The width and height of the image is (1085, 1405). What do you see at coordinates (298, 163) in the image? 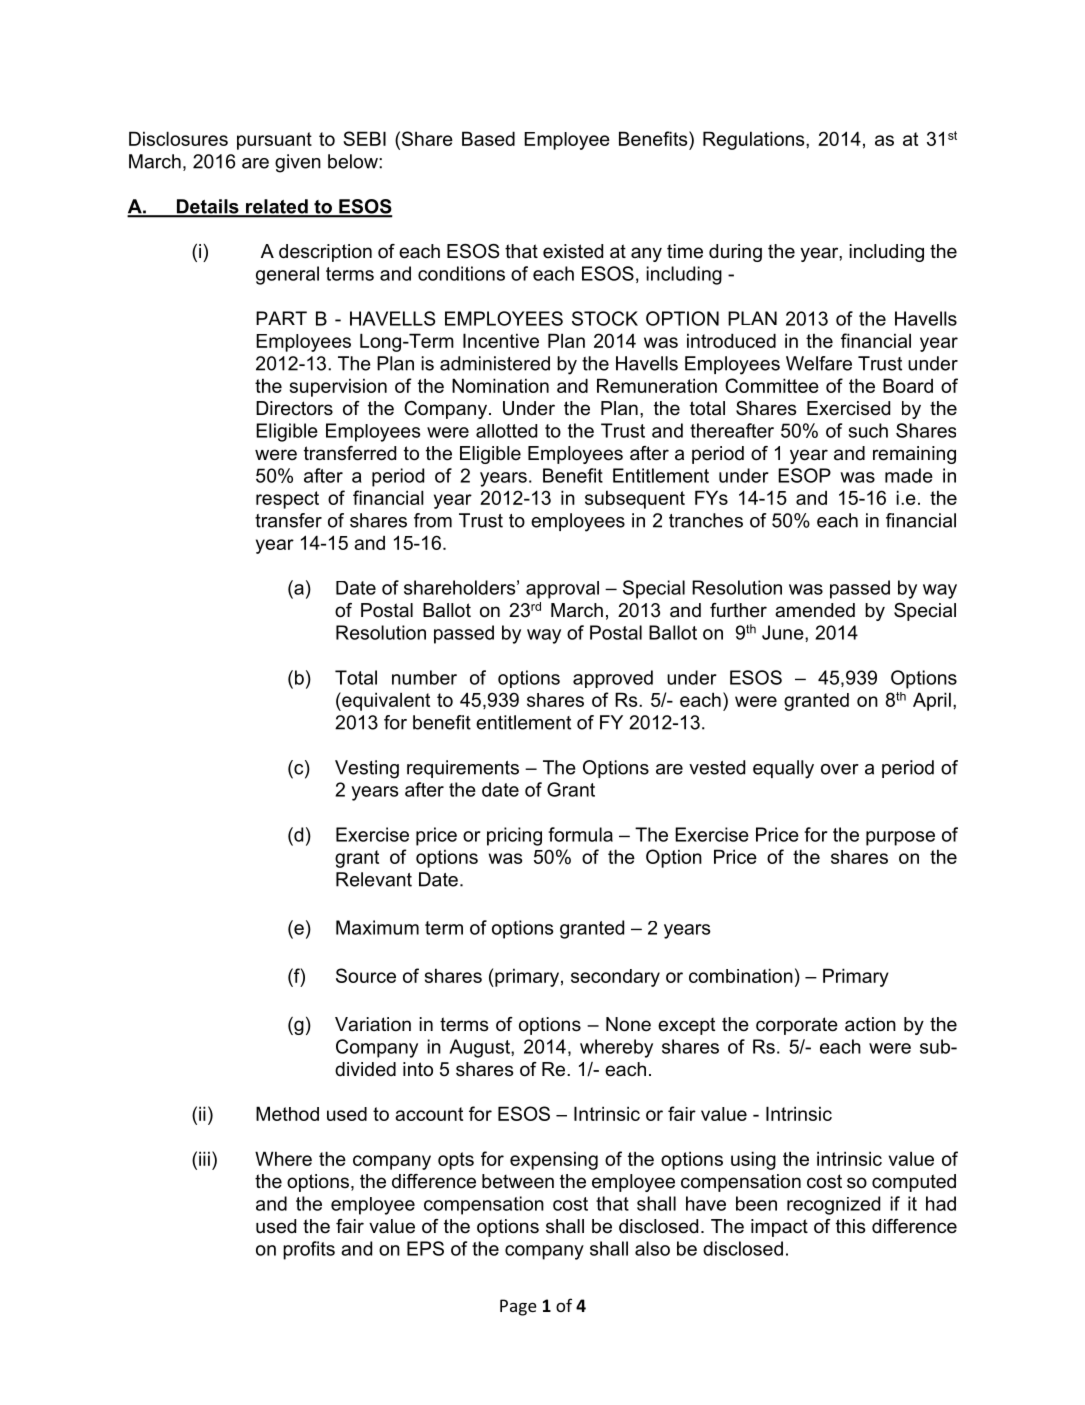
I see `given` at bounding box center [298, 163].
